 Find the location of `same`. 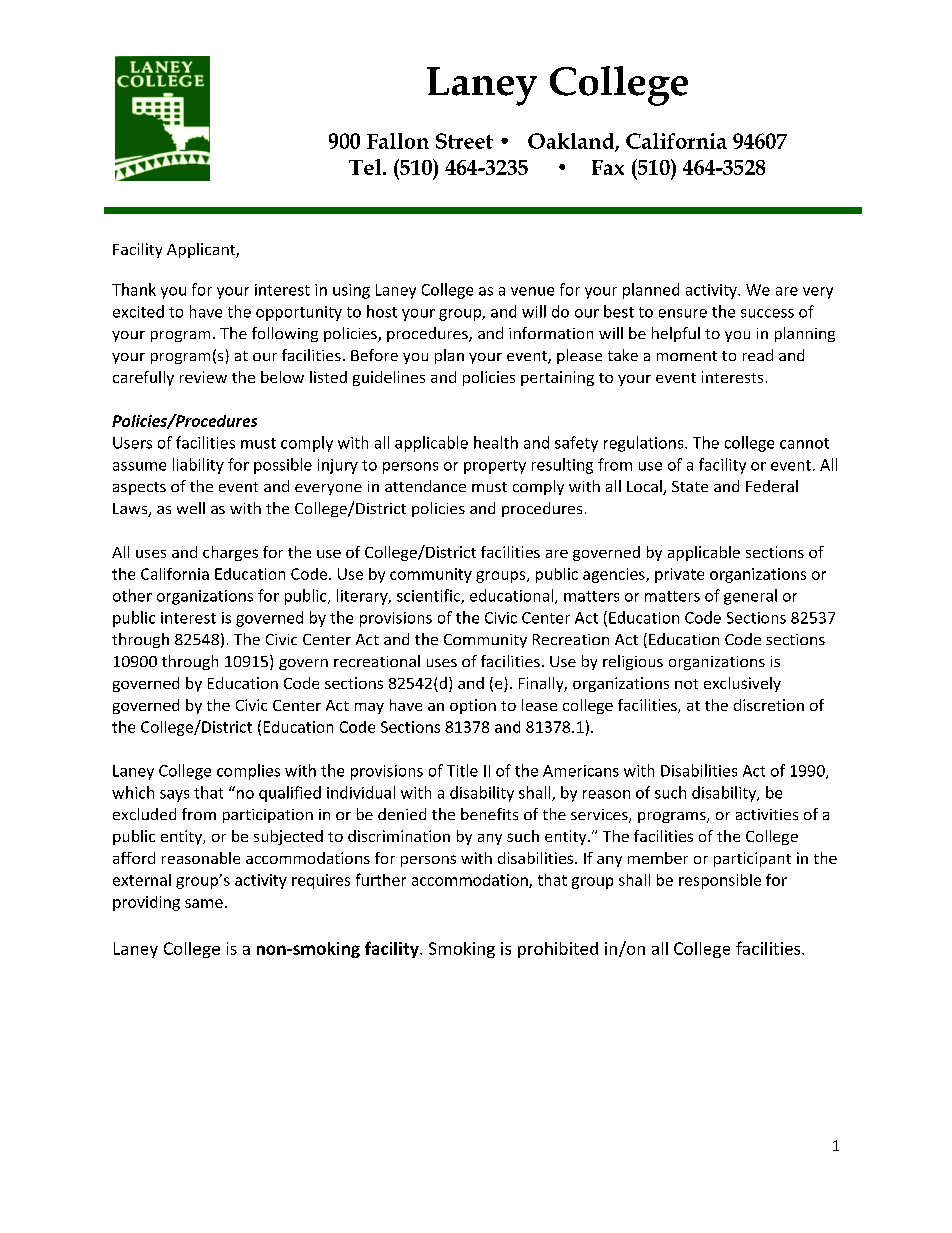

same is located at coordinates (204, 903).
